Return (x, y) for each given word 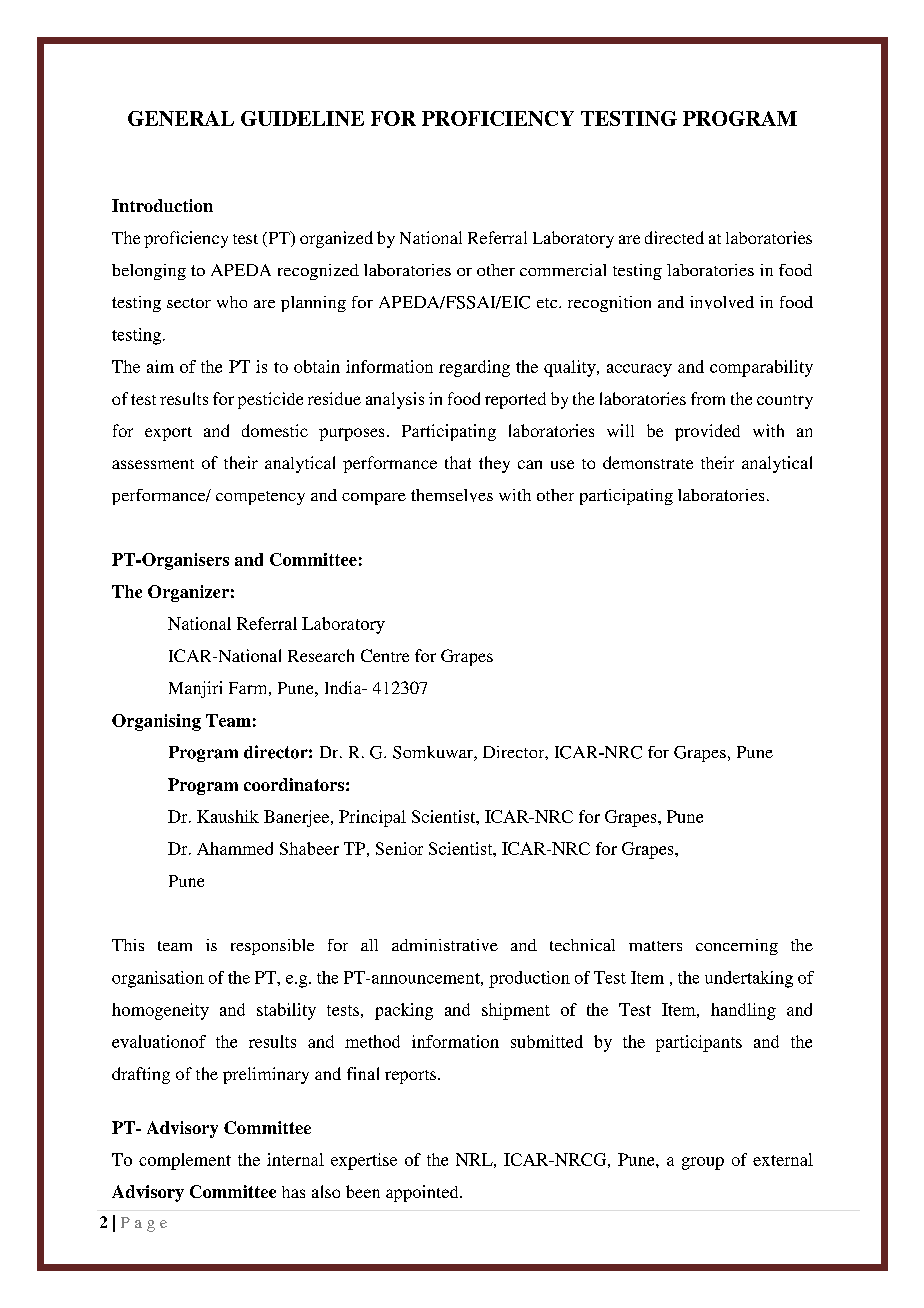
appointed (423, 1193)
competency (260, 498)
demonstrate (648, 462)
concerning (737, 947)
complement (185, 1161)
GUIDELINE (302, 118)
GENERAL (181, 118)
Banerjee (298, 818)
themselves (452, 495)
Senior (399, 848)
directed (674, 237)
